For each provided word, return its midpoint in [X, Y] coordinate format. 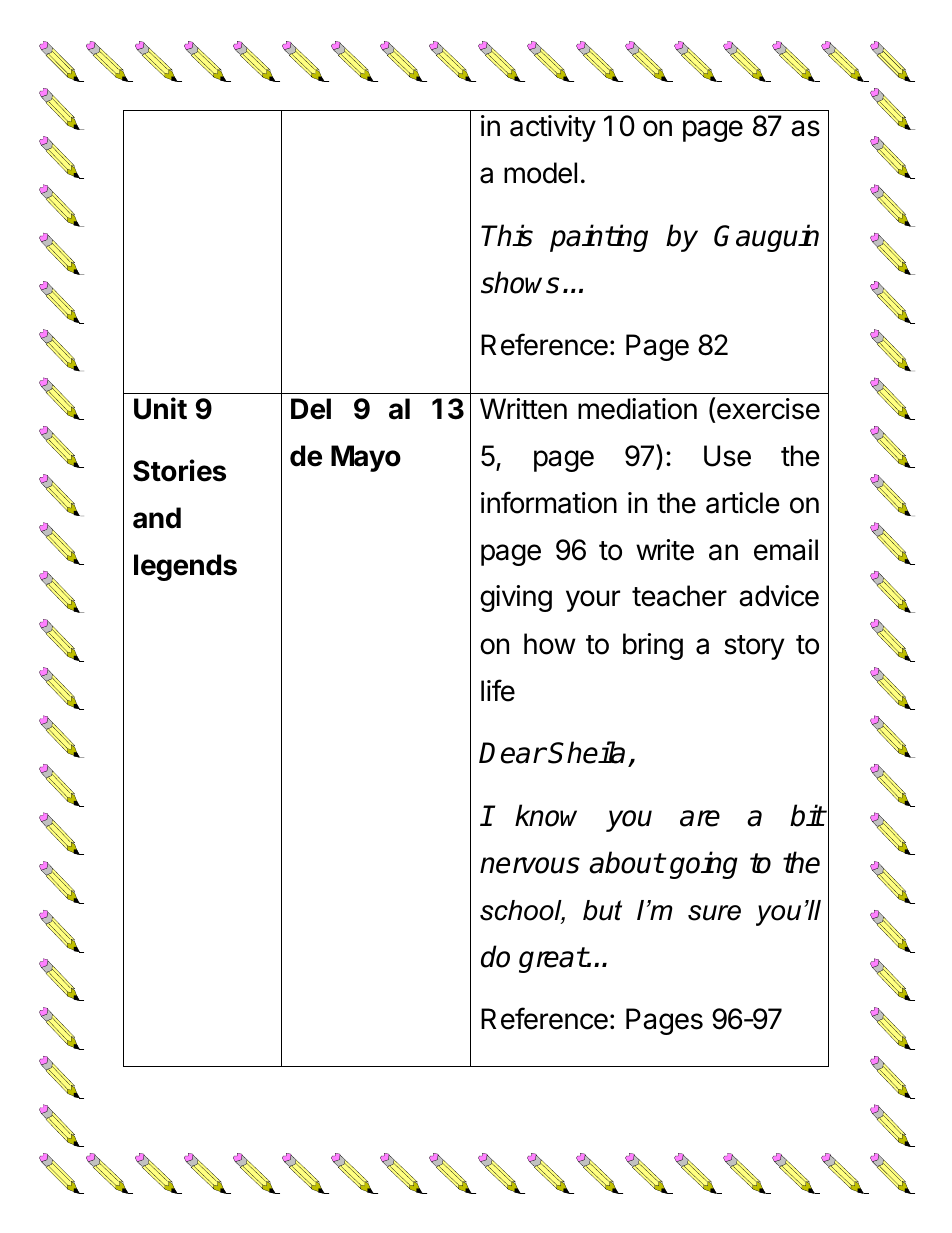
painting [599, 238]
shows [520, 282]
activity [553, 128]
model [540, 173]
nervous [530, 865]
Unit [160, 408]
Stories [179, 470]
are [700, 818]
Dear [512, 753]
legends [185, 567]
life [498, 690]
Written [523, 409]
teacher [679, 596]
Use [727, 456]
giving [516, 598]
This [507, 235]
